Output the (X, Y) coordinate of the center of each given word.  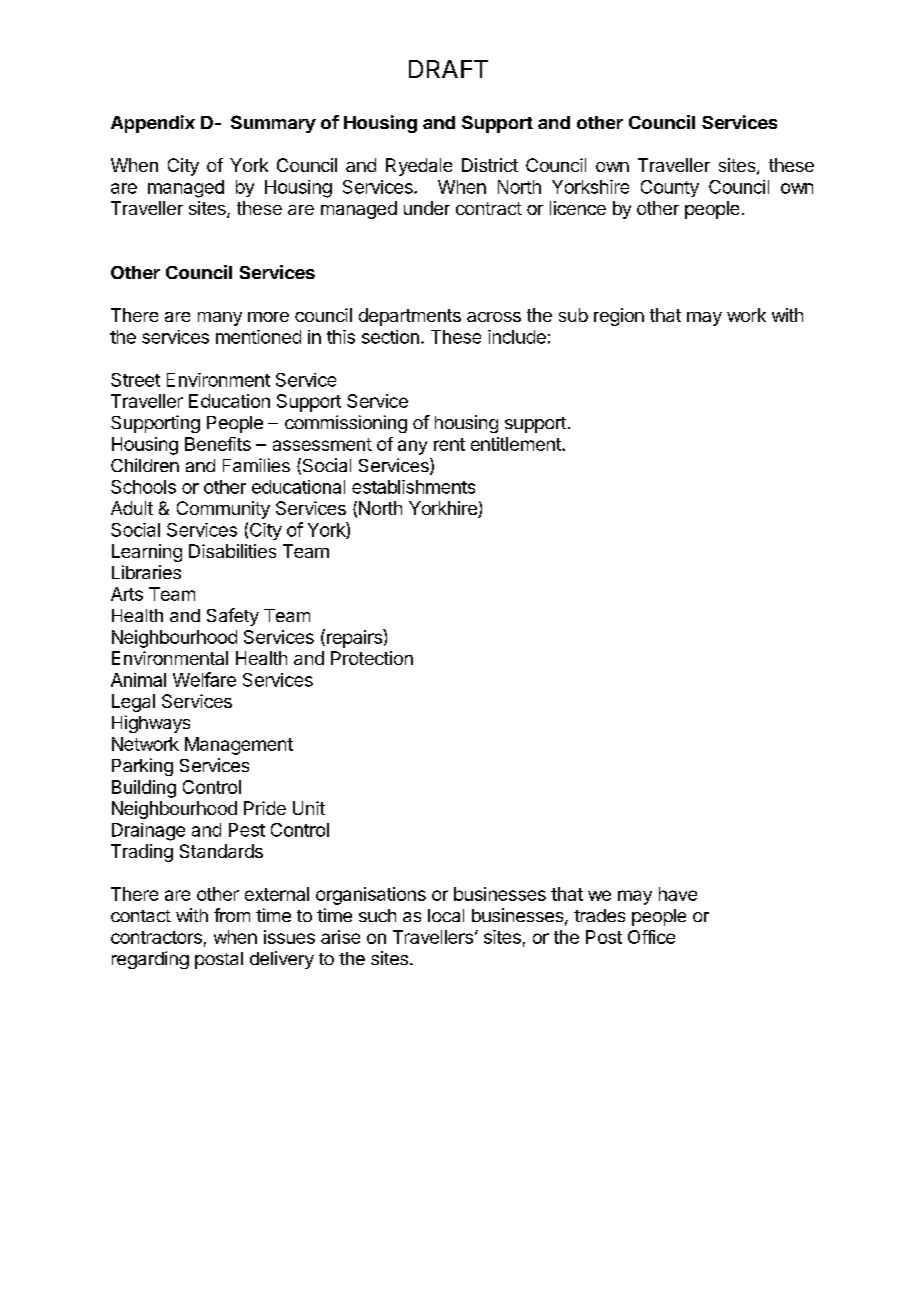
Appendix (153, 124)
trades (599, 915)
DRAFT (448, 69)
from (232, 915)
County (670, 188)
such (377, 915)
